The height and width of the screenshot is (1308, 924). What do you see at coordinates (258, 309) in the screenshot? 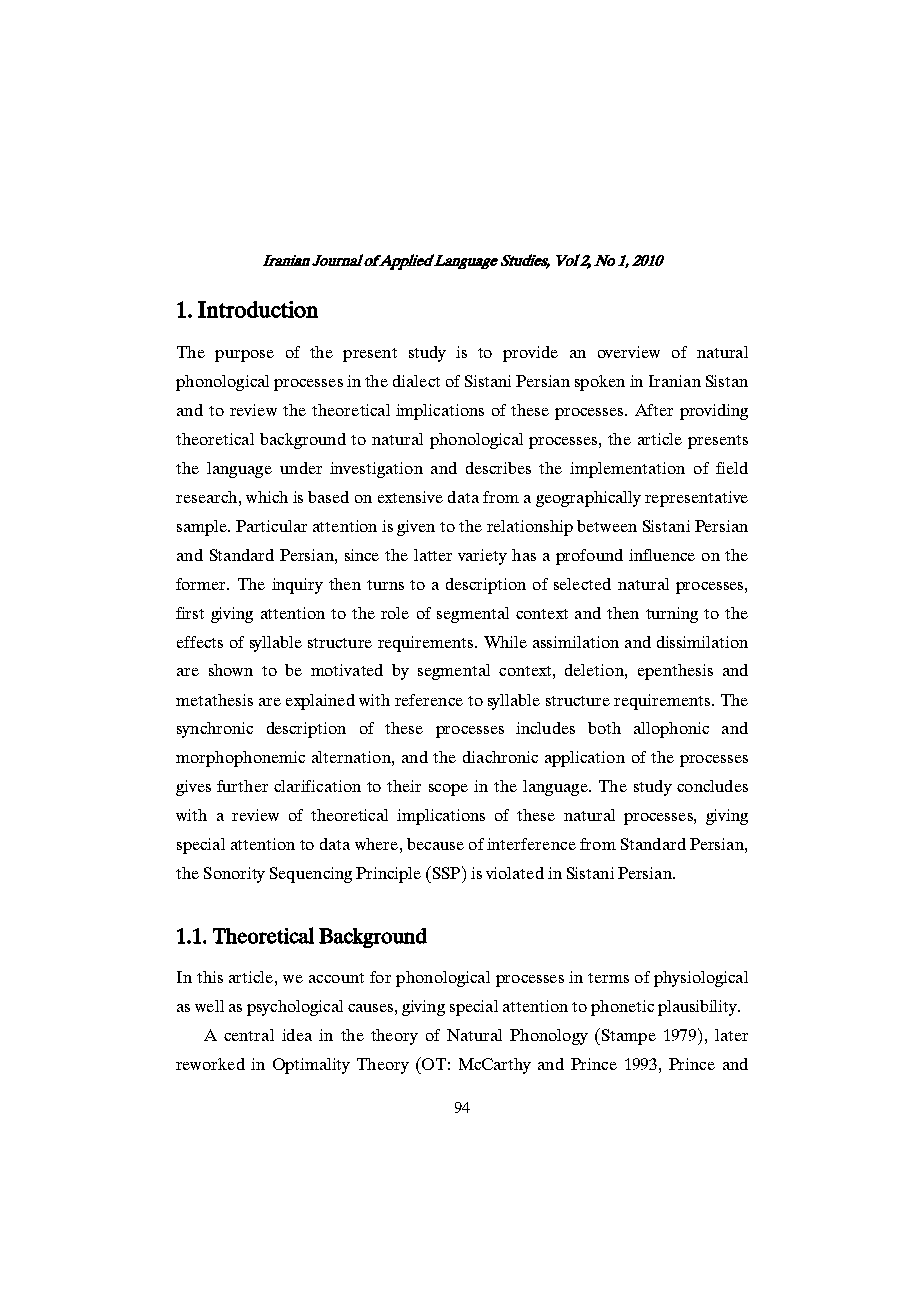
I see `Introduction` at bounding box center [258, 309].
